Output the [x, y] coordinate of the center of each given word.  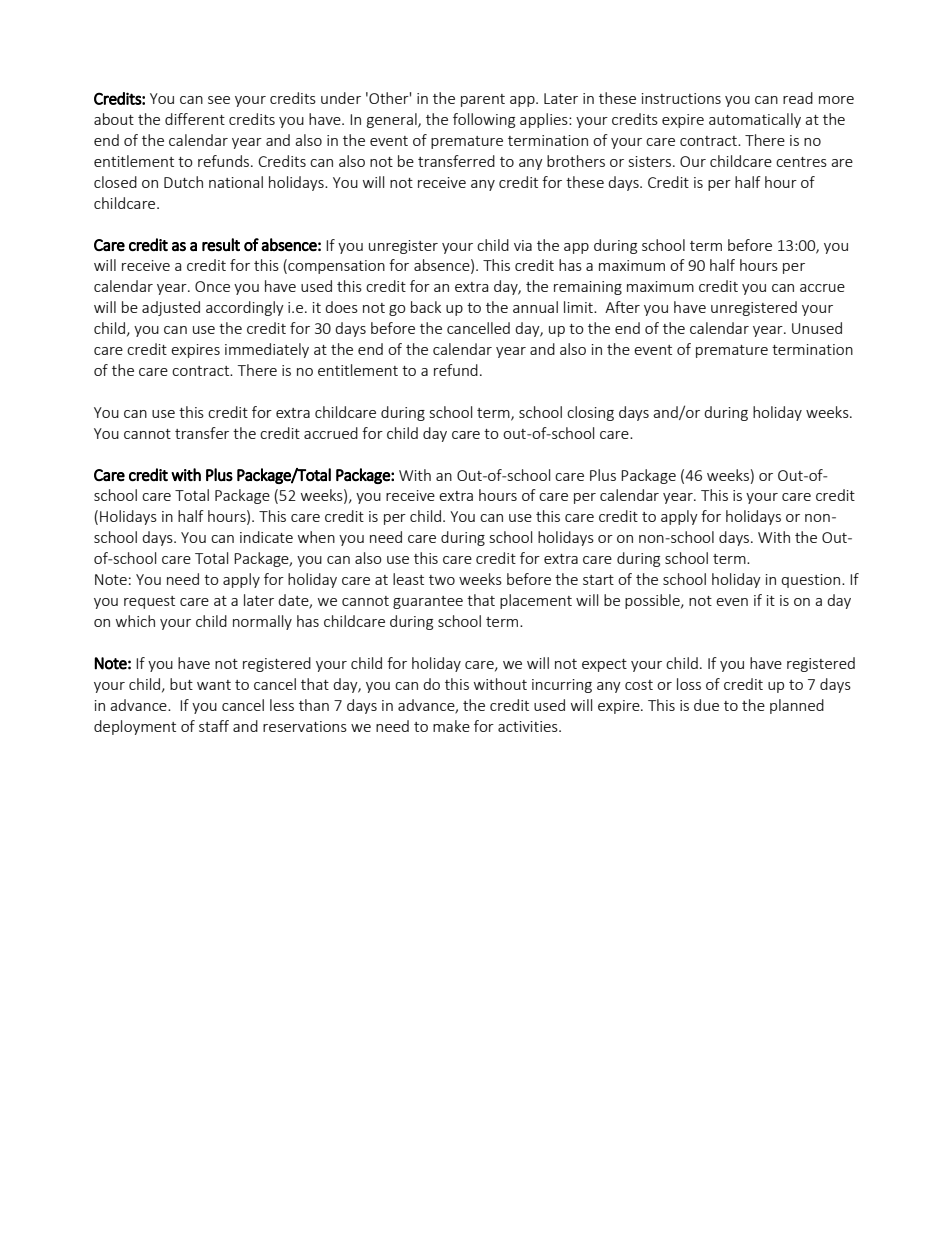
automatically [755, 120]
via [523, 245]
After [622, 307]
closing [590, 413]
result [221, 244]
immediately [267, 350]
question [812, 581]
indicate [266, 537]
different [195, 119]
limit [579, 307]
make [451, 726]
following [484, 120]
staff [214, 726]
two [442, 580]
